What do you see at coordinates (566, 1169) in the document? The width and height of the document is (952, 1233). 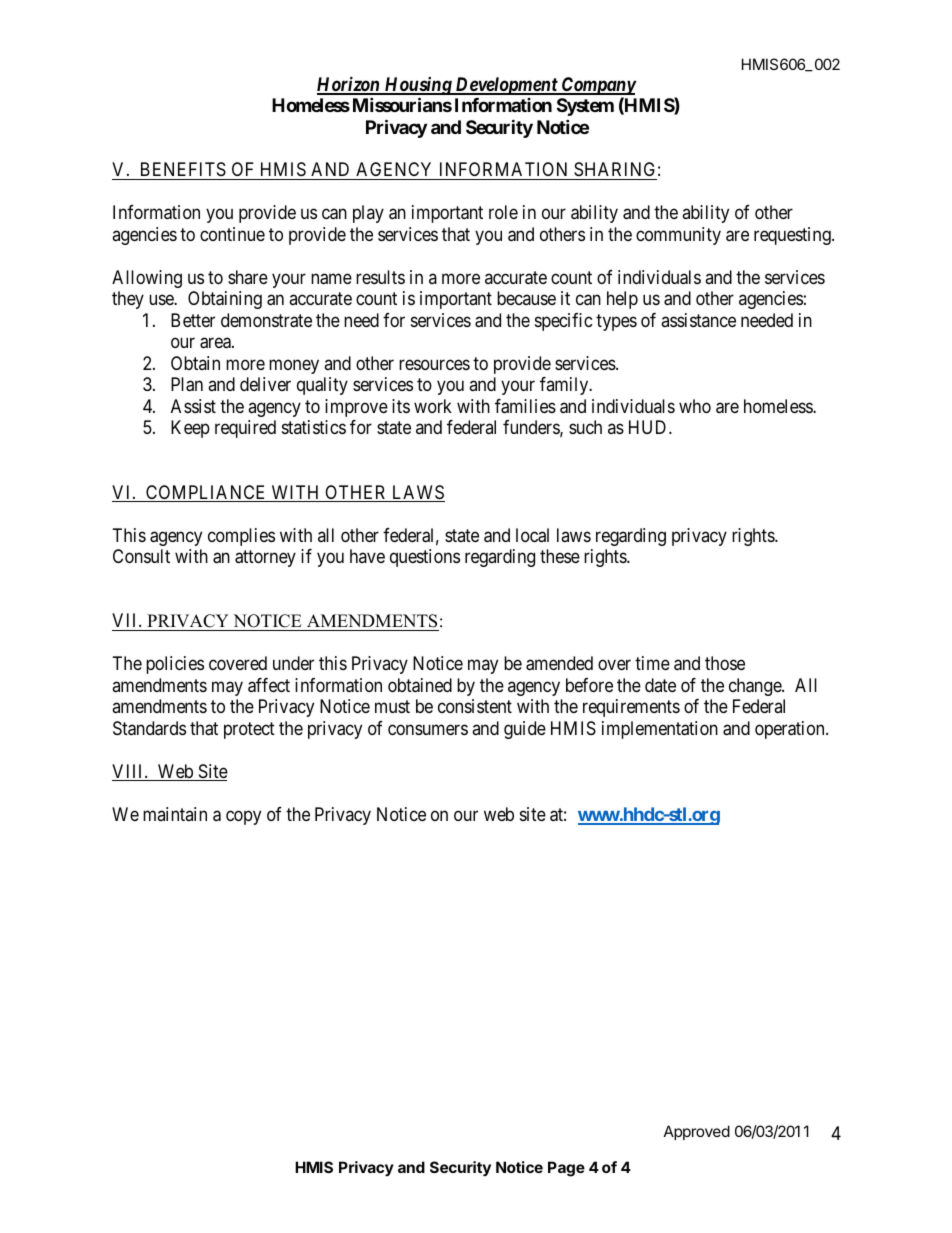 I see `Page` at bounding box center [566, 1169].
